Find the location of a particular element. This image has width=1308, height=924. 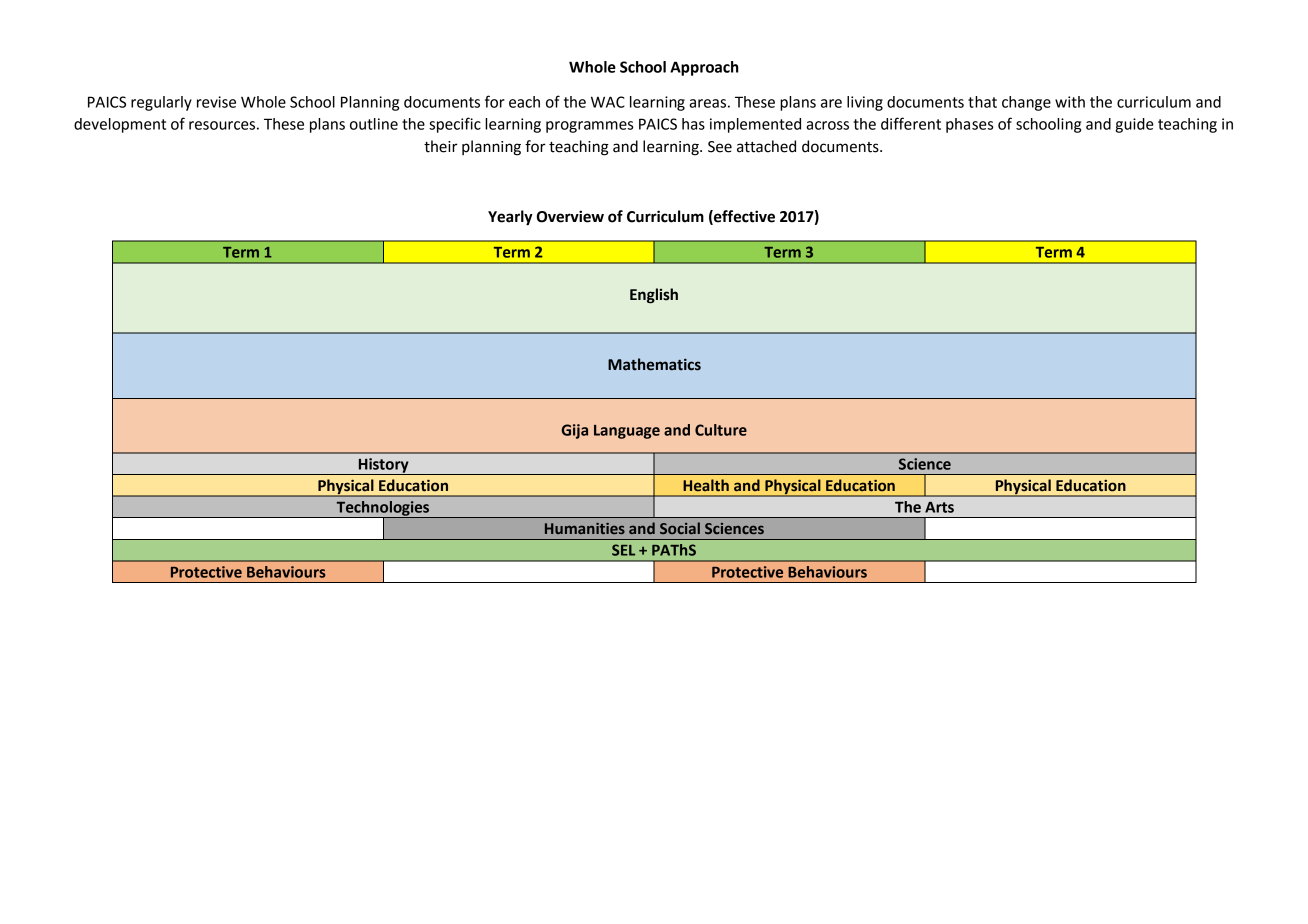

their is located at coordinates (441, 146).
